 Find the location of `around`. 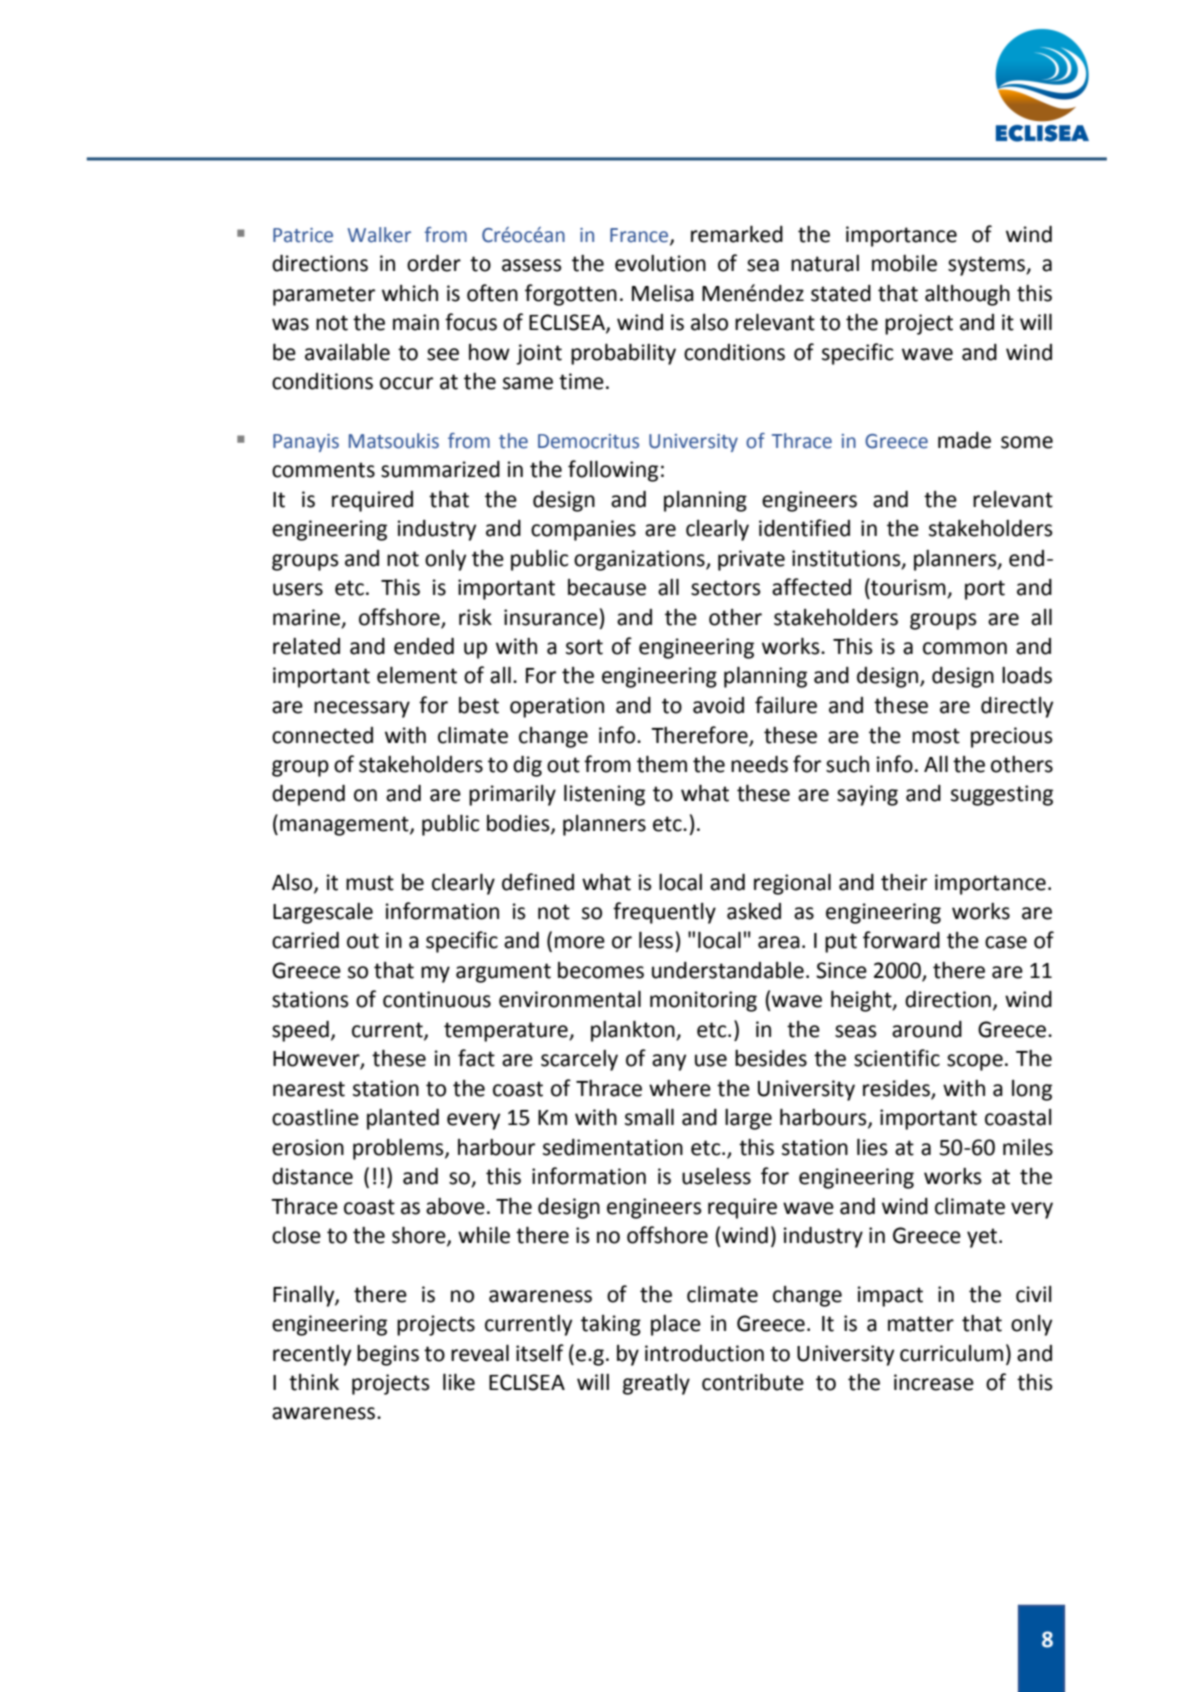

around is located at coordinates (927, 1029).
